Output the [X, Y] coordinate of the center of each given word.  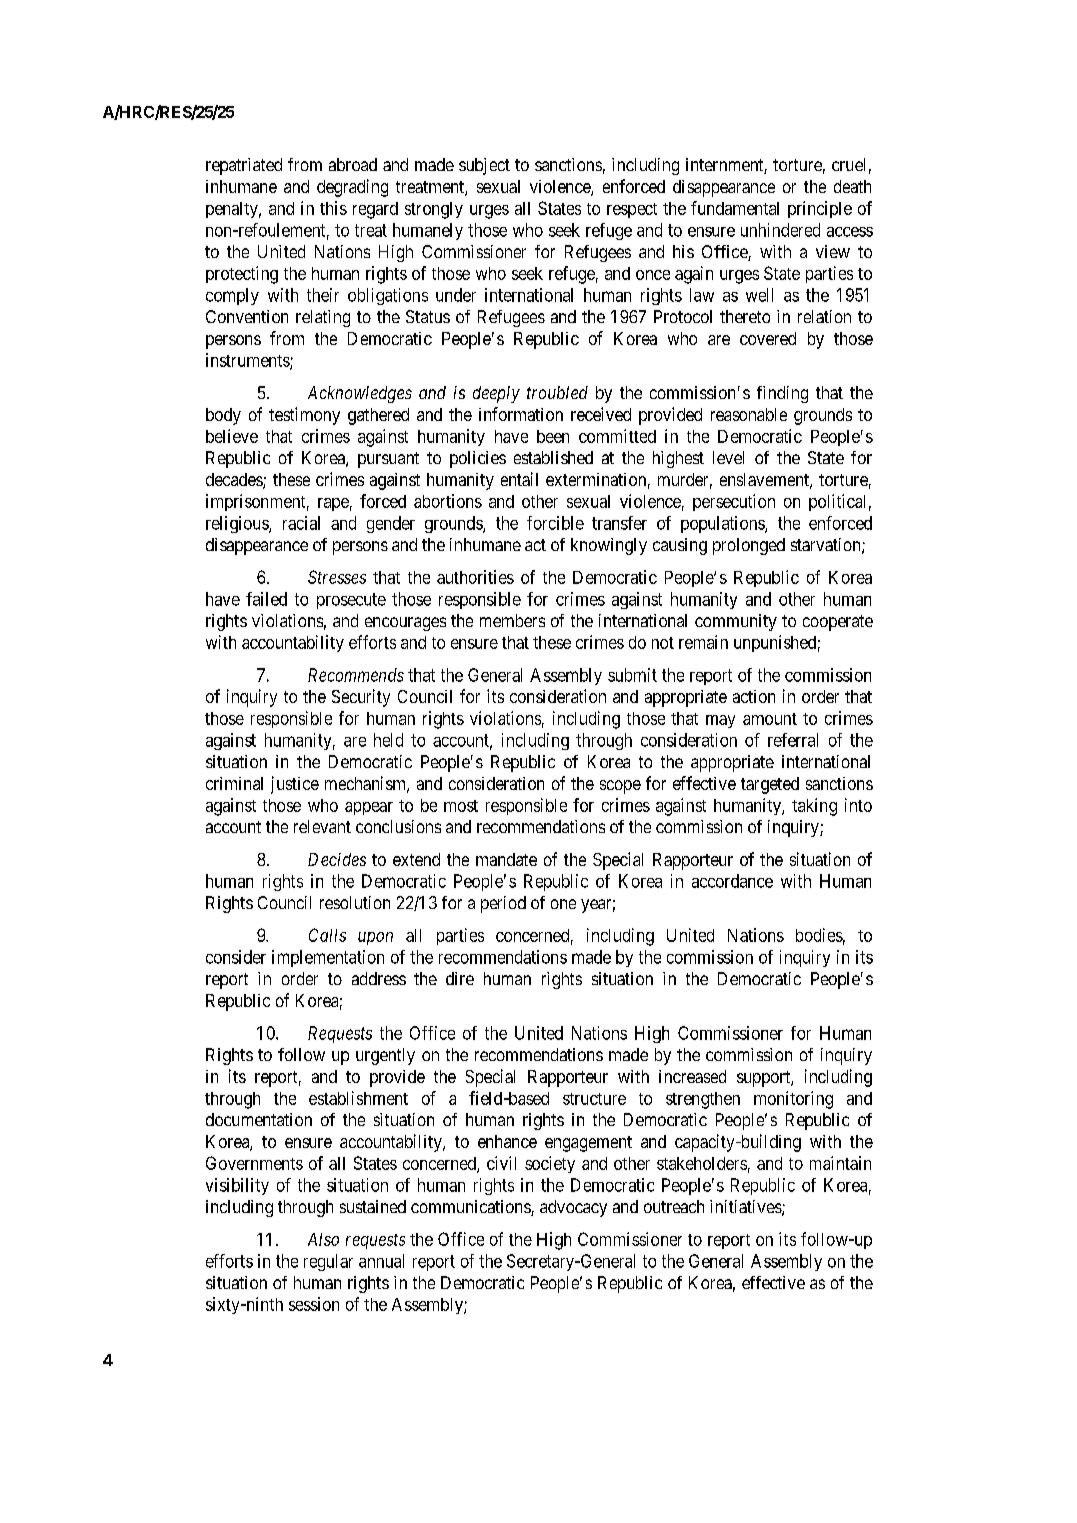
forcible [555, 523]
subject [484, 166]
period [503, 904]
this [333, 208]
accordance [732, 881]
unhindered [780, 230]
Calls [327, 935]
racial [301, 523]
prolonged [749, 546]
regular [328, 1262]
